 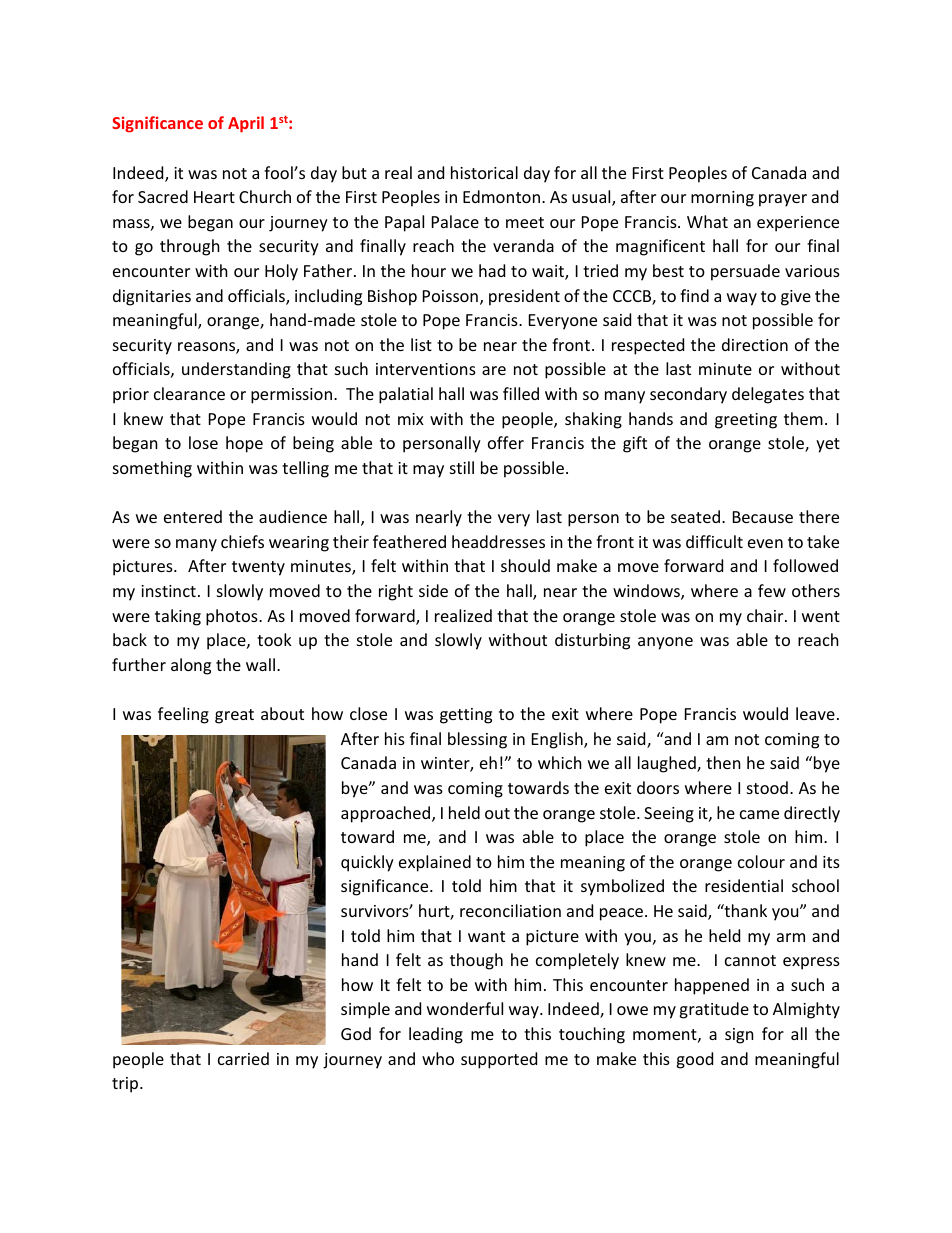 I want to click on Because, so click(x=763, y=517).
